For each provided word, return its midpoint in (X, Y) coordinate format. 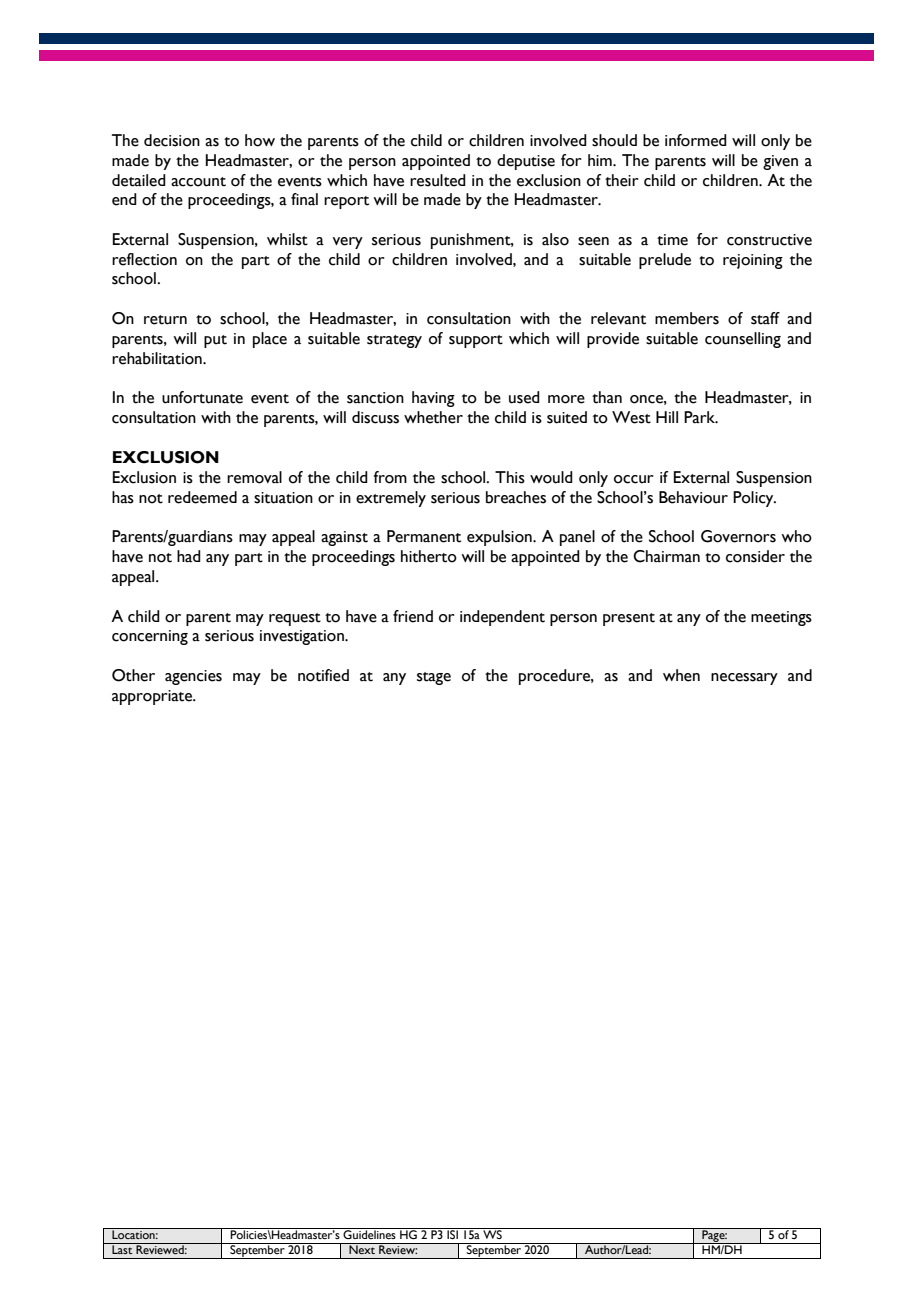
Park (701, 417)
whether (433, 417)
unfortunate (202, 397)
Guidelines (369, 1233)
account (198, 182)
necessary (744, 679)
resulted (438, 180)
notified (323, 675)
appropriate (153, 697)
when (681, 675)
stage (434, 678)
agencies (193, 677)
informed (696, 140)
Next (362, 1249)
